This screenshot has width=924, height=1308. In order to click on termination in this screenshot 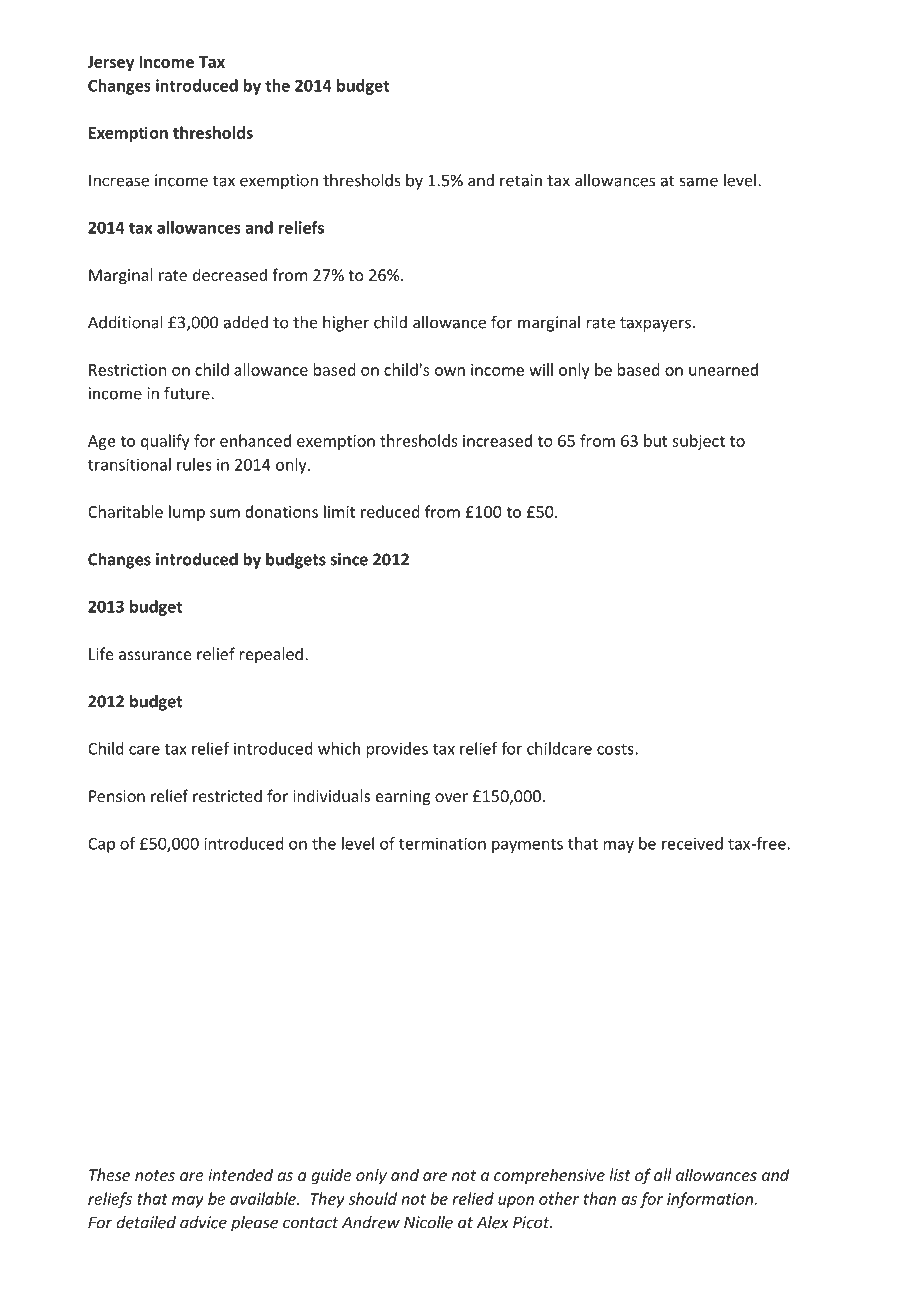, I will do `click(442, 843)`.
